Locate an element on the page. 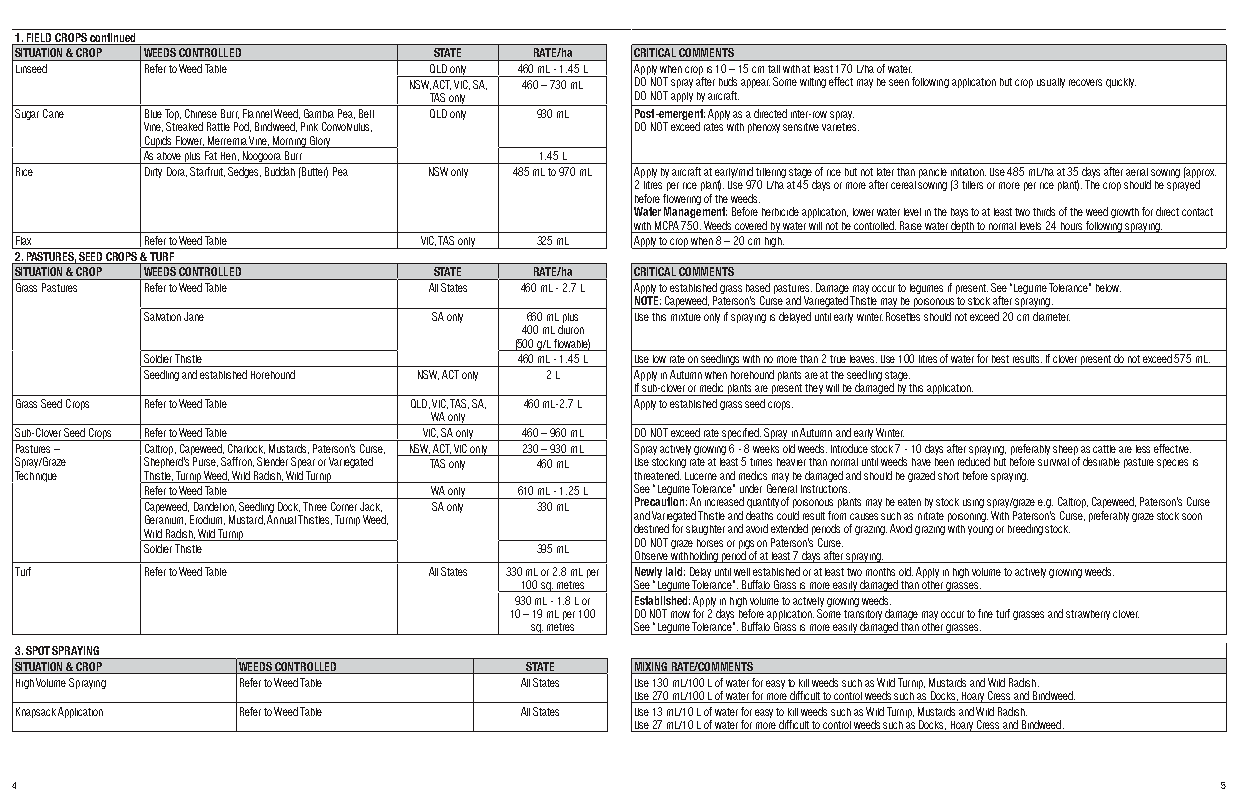  SPOT is located at coordinates (38, 650).
